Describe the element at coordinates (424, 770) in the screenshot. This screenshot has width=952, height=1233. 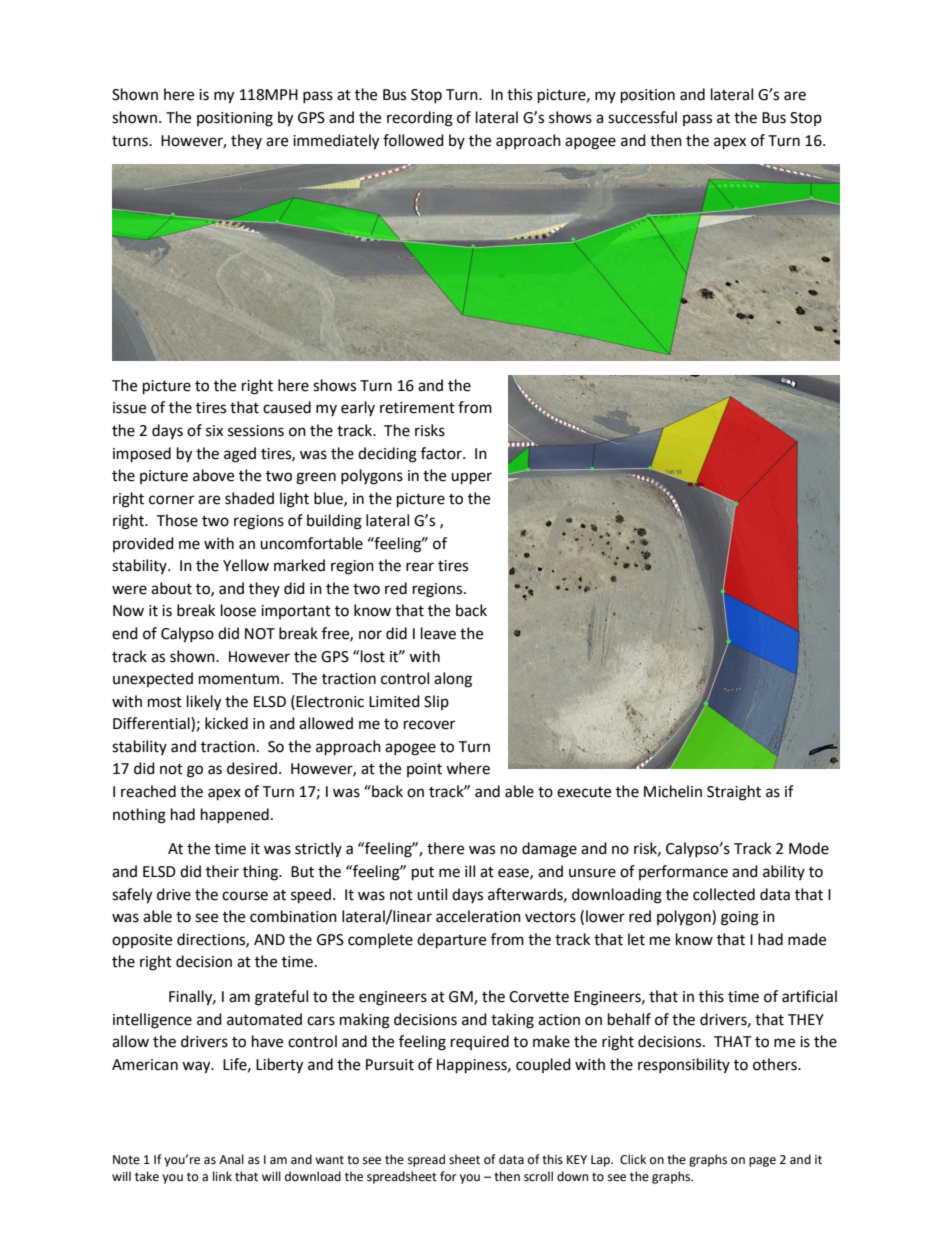
I see `point` at that location.
